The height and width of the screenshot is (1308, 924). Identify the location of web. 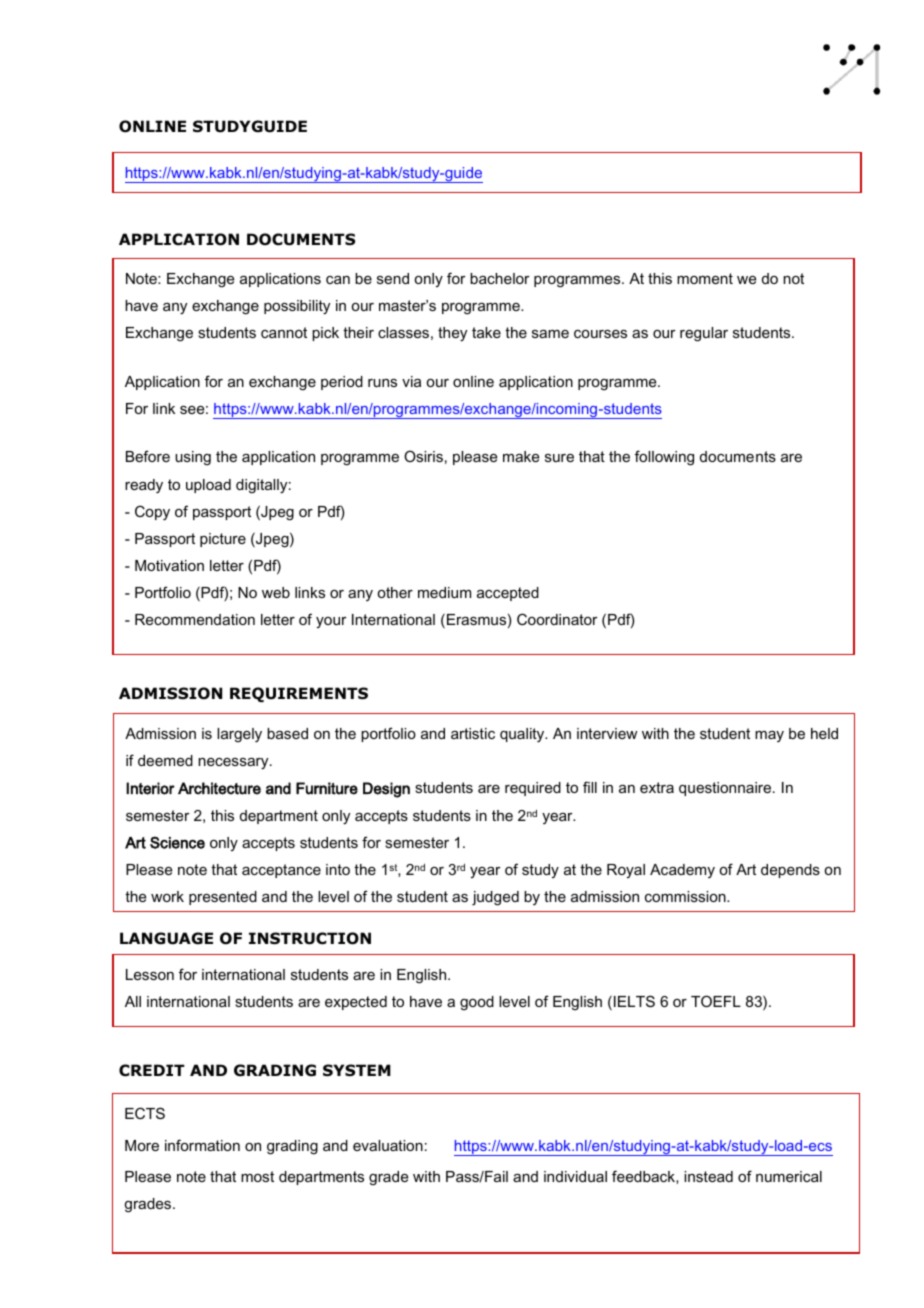
(276, 592).
